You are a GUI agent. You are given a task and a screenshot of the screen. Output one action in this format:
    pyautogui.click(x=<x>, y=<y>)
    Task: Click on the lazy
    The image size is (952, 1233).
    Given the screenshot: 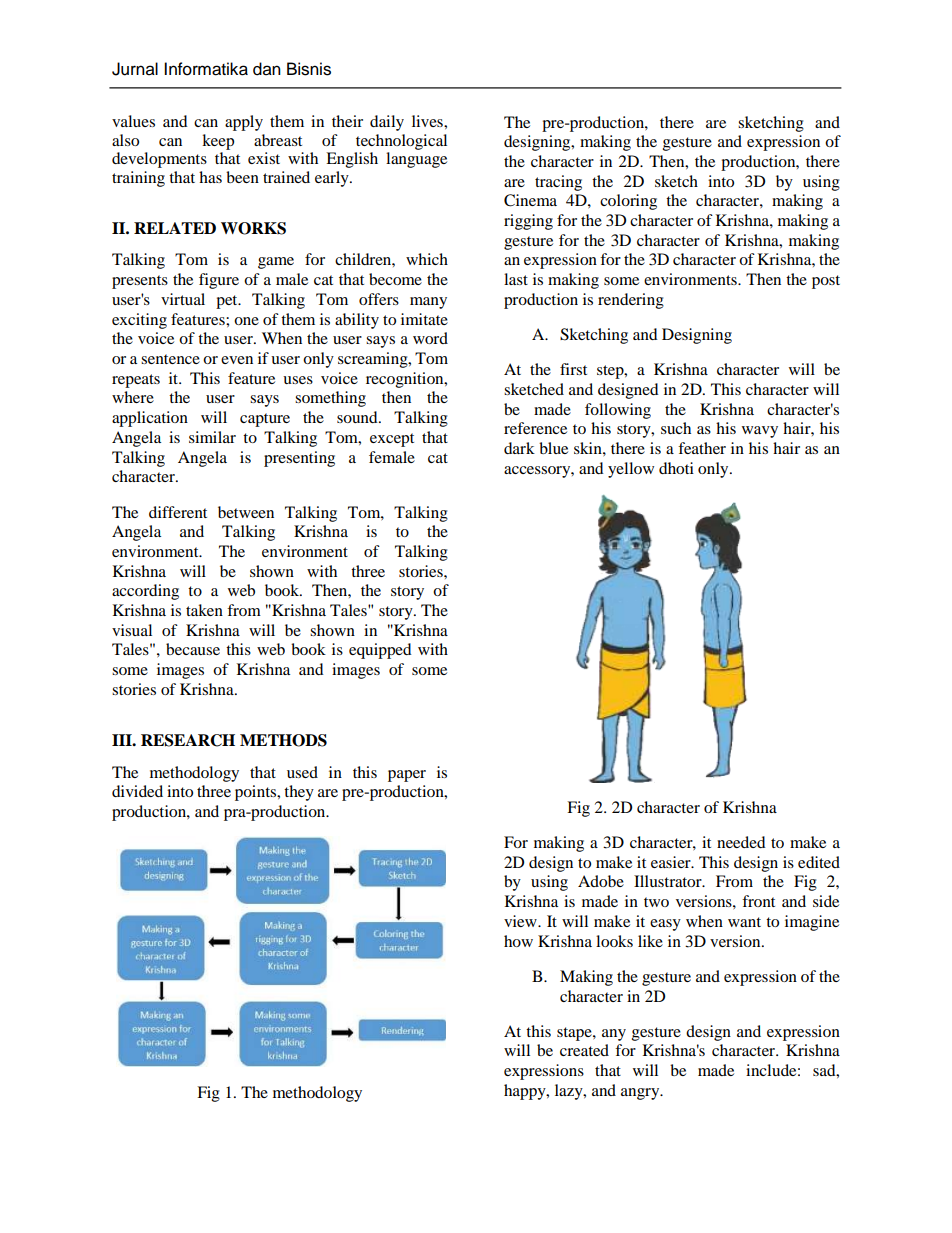 What is the action you would take?
    pyautogui.click(x=570, y=1092)
